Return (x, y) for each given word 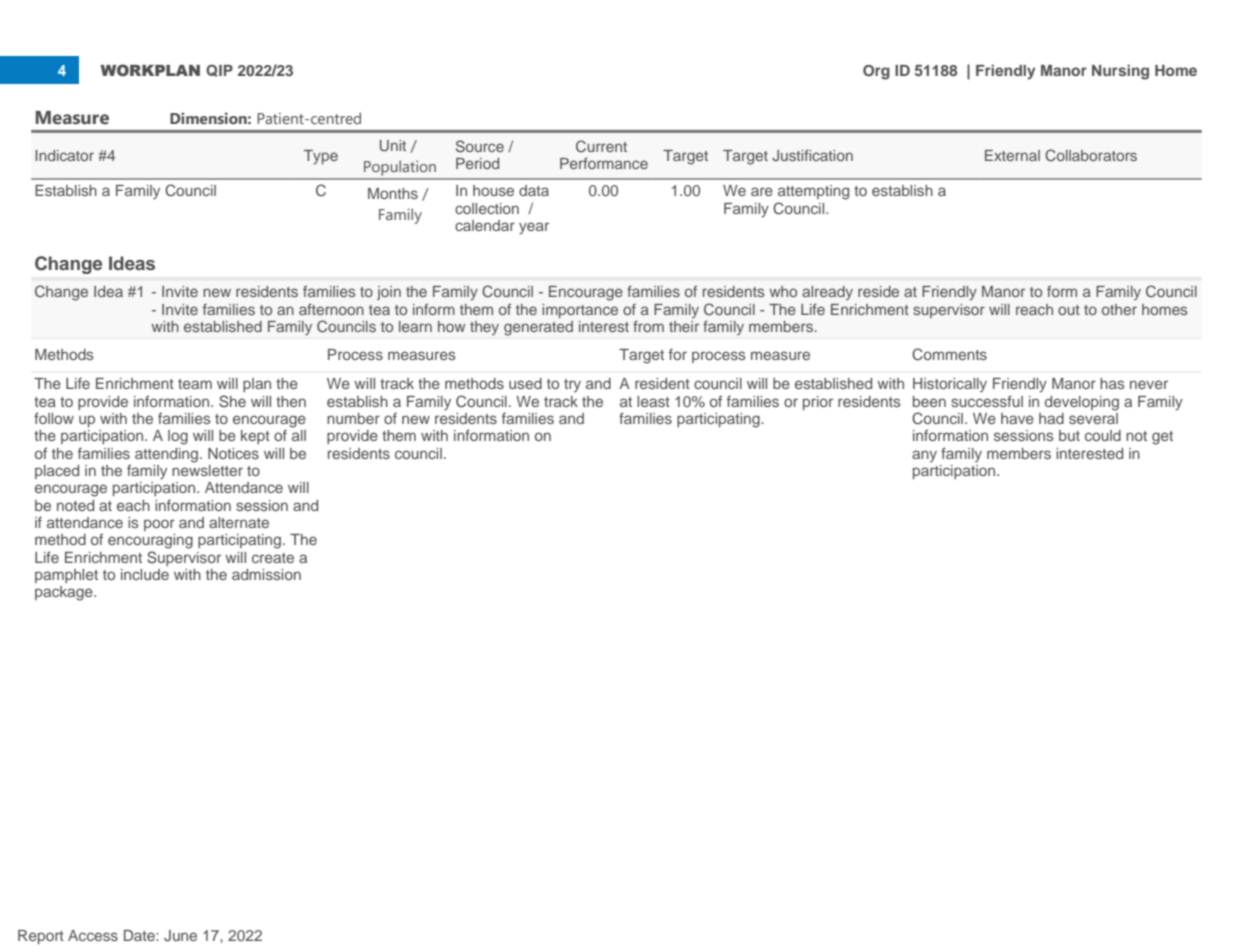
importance (580, 311)
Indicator (64, 155)
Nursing (1120, 72)
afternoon (331, 309)
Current (601, 146)
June (180, 936)
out (1069, 310)
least (653, 401)
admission (266, 574)
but (1069, 435)
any (924, 456)
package (65, 593)
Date (140, 935)
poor (159, 525)
